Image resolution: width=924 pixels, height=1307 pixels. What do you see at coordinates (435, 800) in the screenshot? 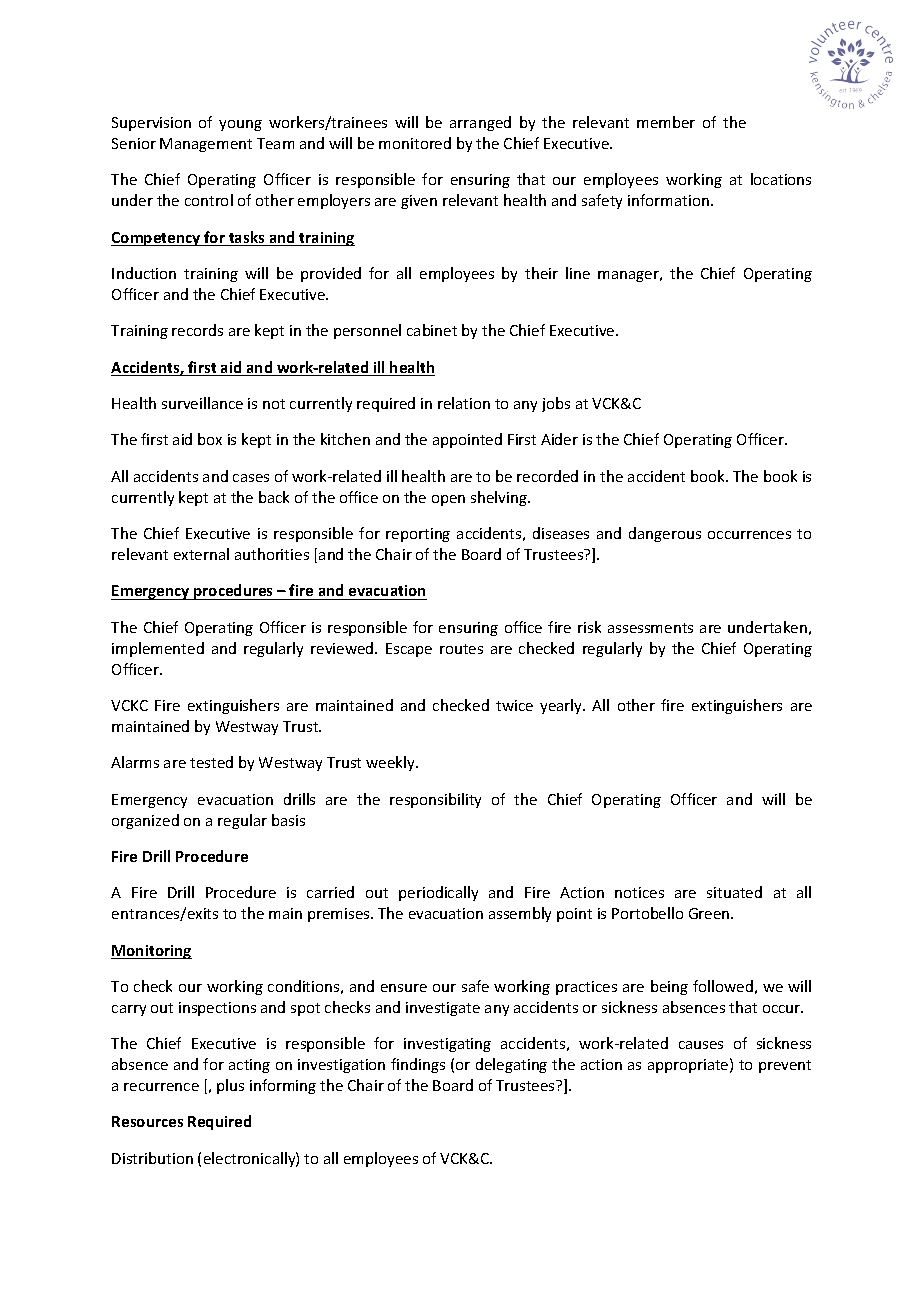
I see `responsibility` at bounding box center [435, 800].
